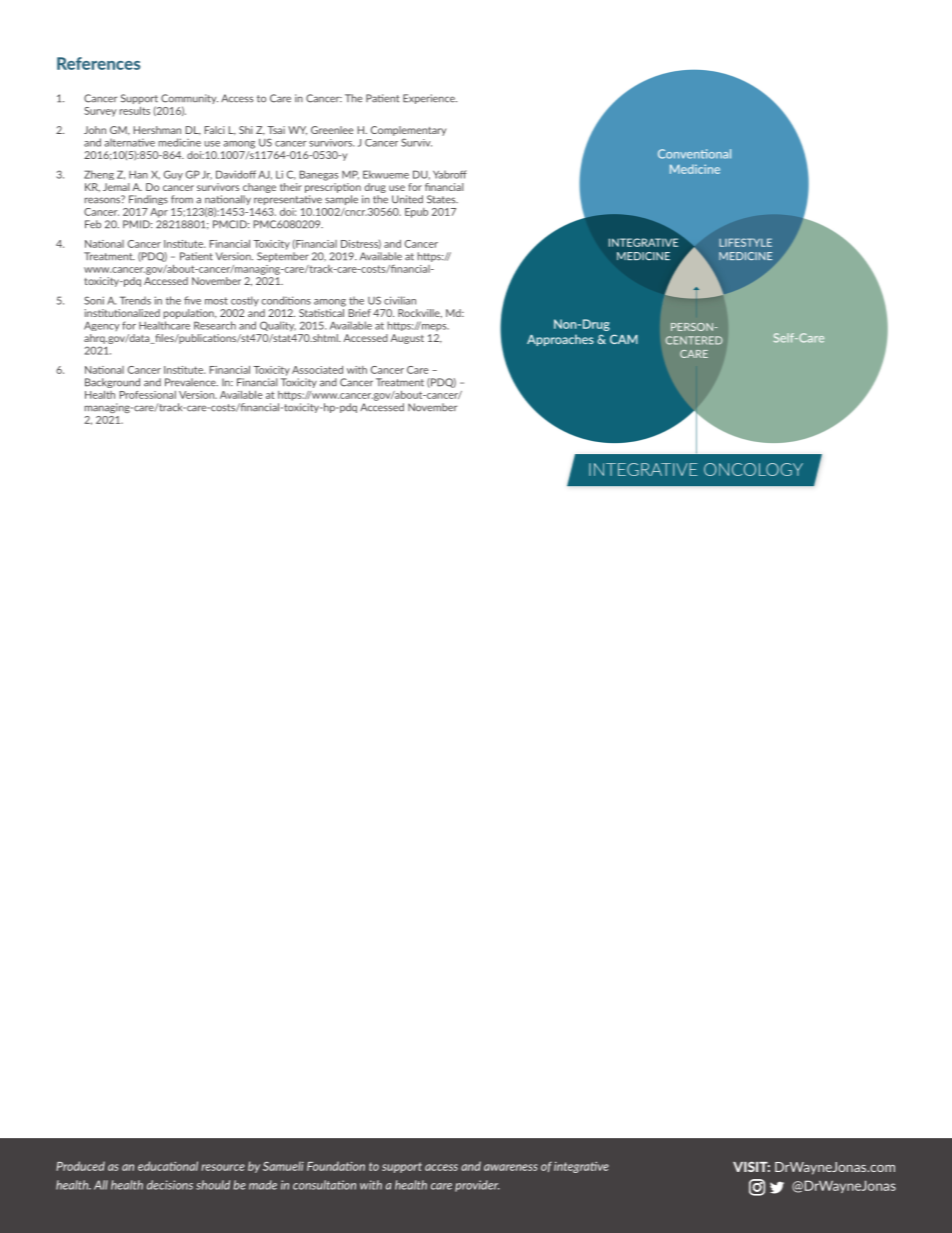 The height and width of the screenshot is (1233, 952). What do you see at coordinates (430, 99) in the screenshot?
I see `Experience` at bounding box center [430, 99].
